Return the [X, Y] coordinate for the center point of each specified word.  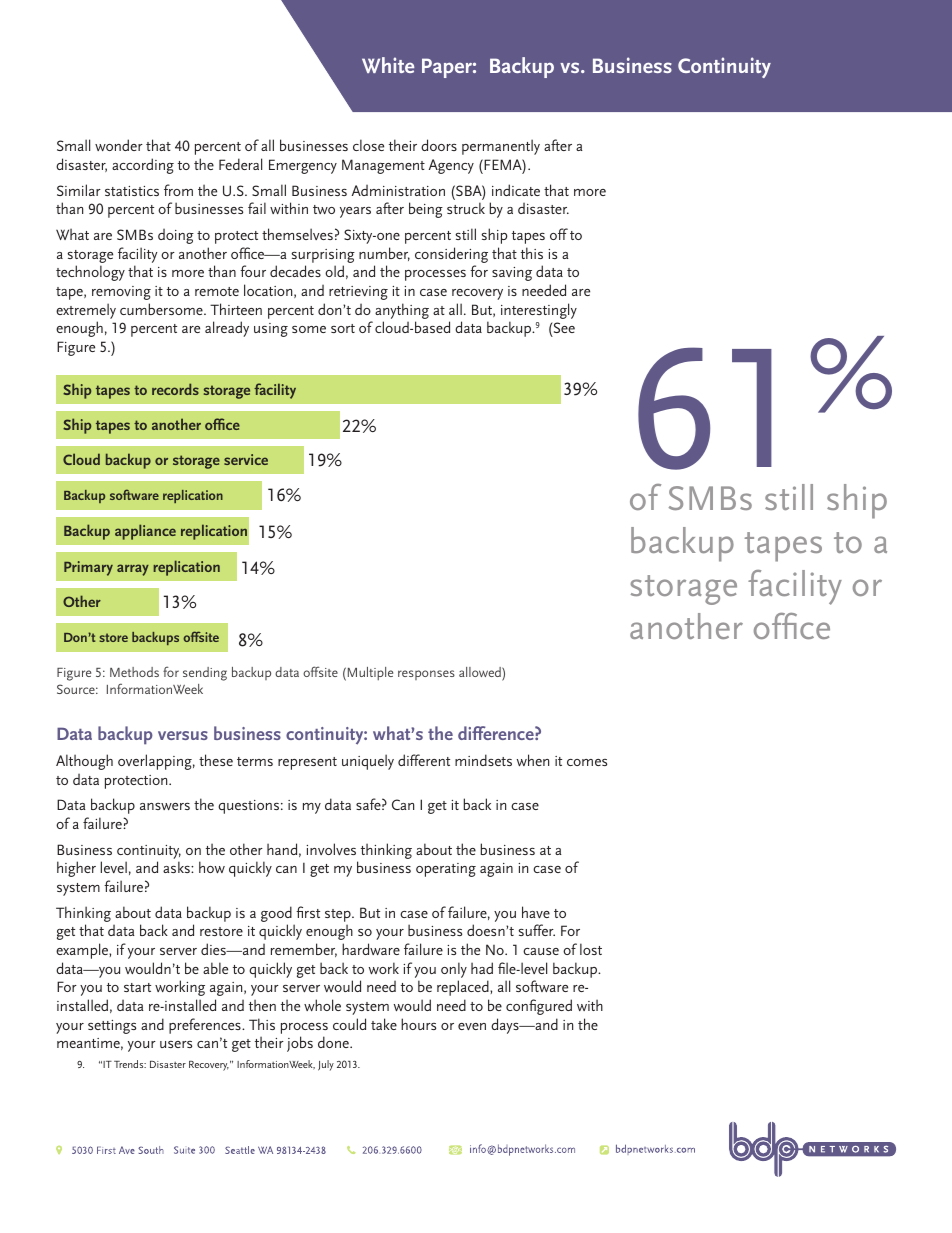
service [246, 459]
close [368, 145]
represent [307, 763]
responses [426, 675]
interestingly [539, 312]
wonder [119, 145]
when [533, 760]
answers [165, 806]
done [334, 1042]
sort [343, 328]
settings [112, 1027]
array [133, 570]
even [472, 1026]
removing [121, 293]
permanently [501, 147]
